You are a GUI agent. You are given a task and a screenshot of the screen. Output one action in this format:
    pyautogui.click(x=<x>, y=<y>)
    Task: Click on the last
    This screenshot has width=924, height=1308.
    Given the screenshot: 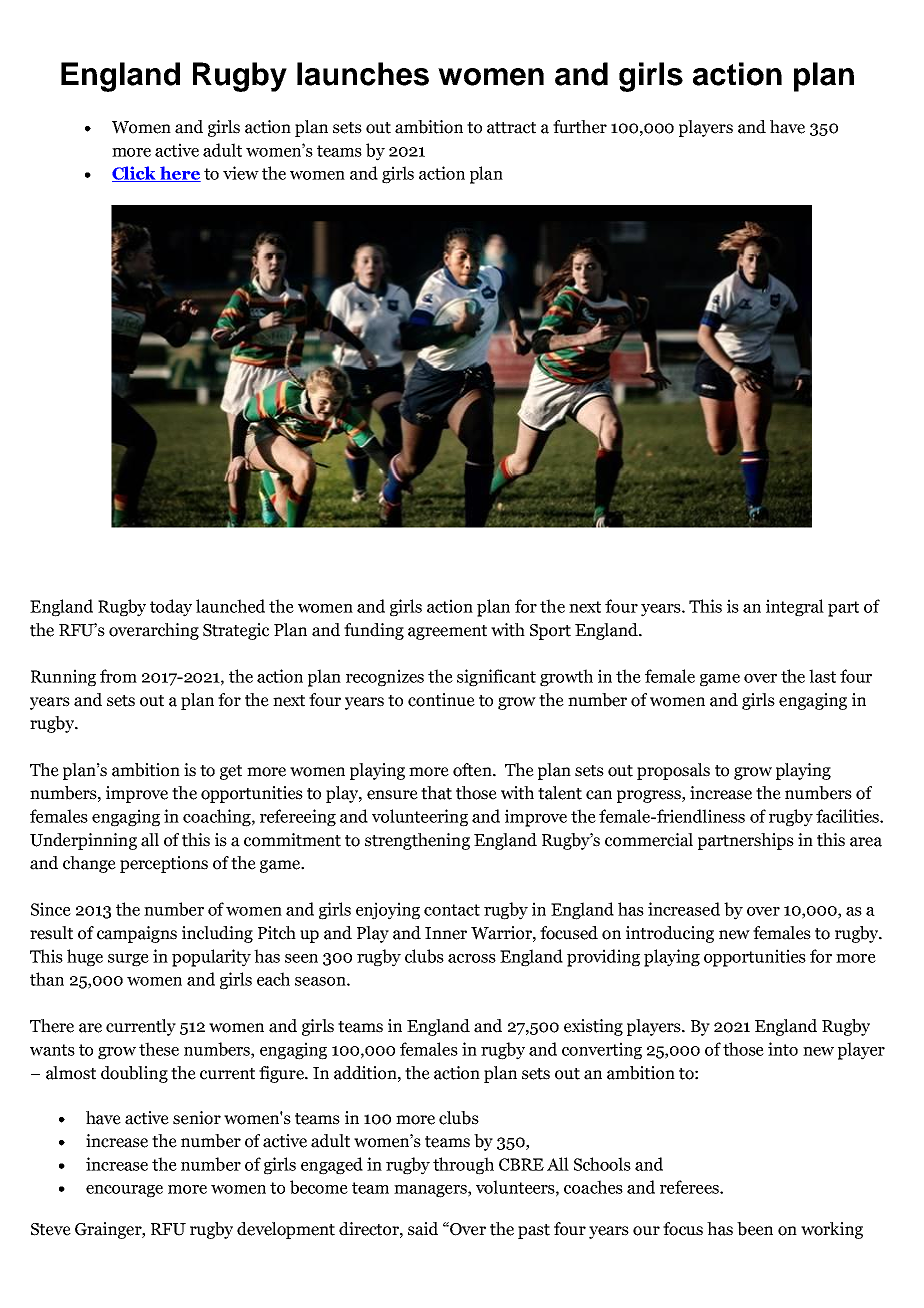 What is the action you would take?
    pyautogui.click(x=822, y=676)
